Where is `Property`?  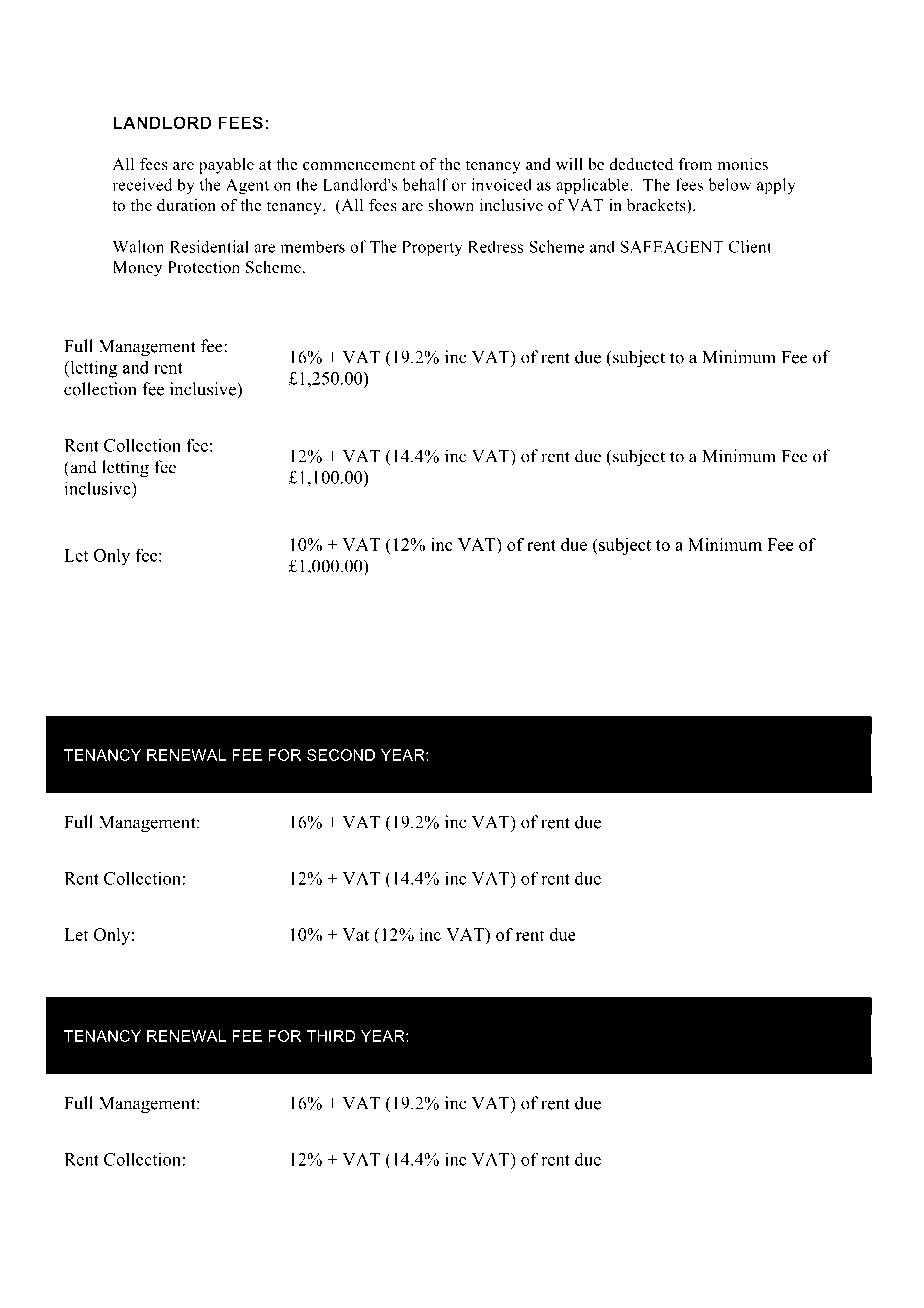 Property is located at coordinates (432, 248).
